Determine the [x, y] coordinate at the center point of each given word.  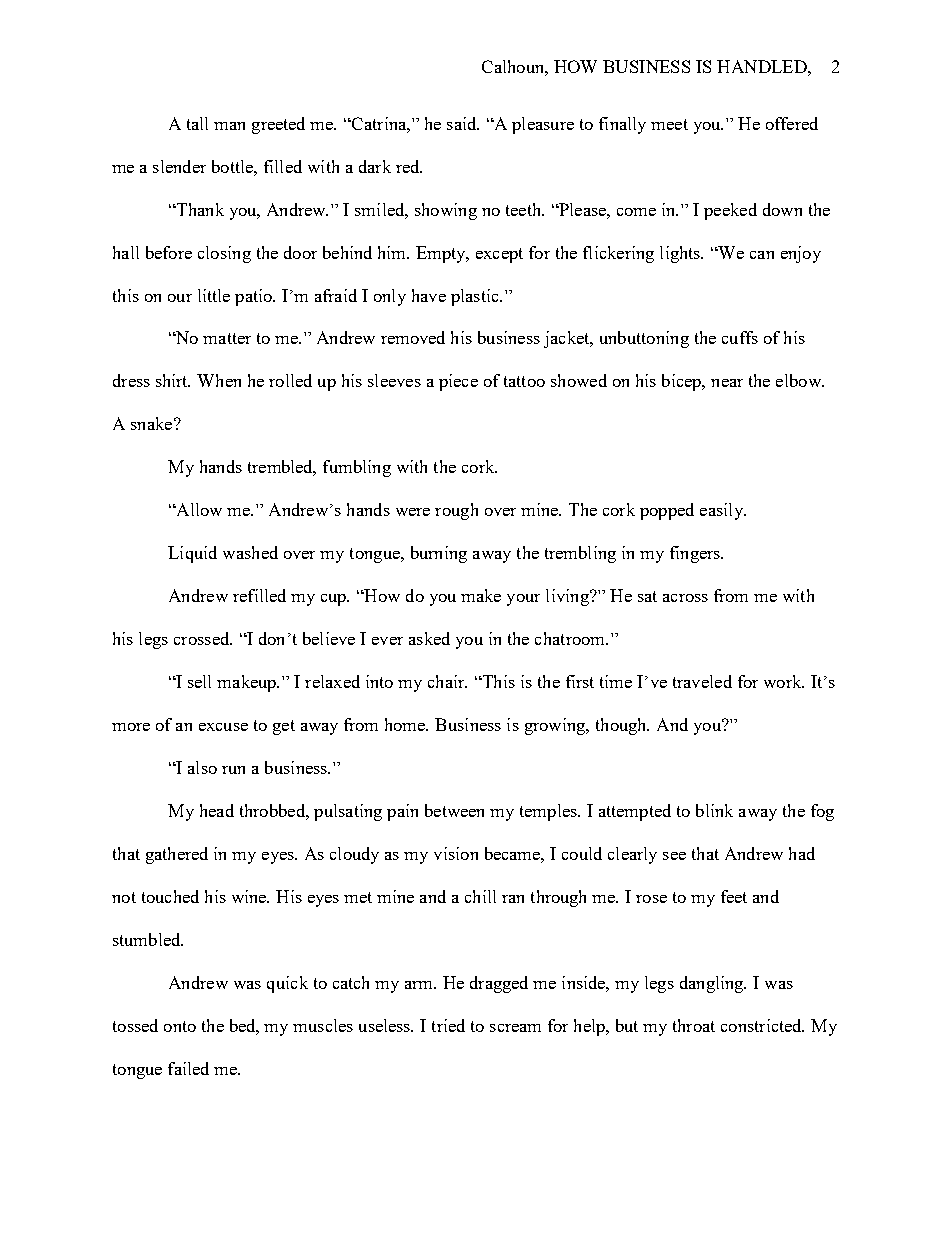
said [463, 123]
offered [792, 123]
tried [448, 1025]
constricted [762, 1025]
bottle [233, 166]
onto [180, 1026]
